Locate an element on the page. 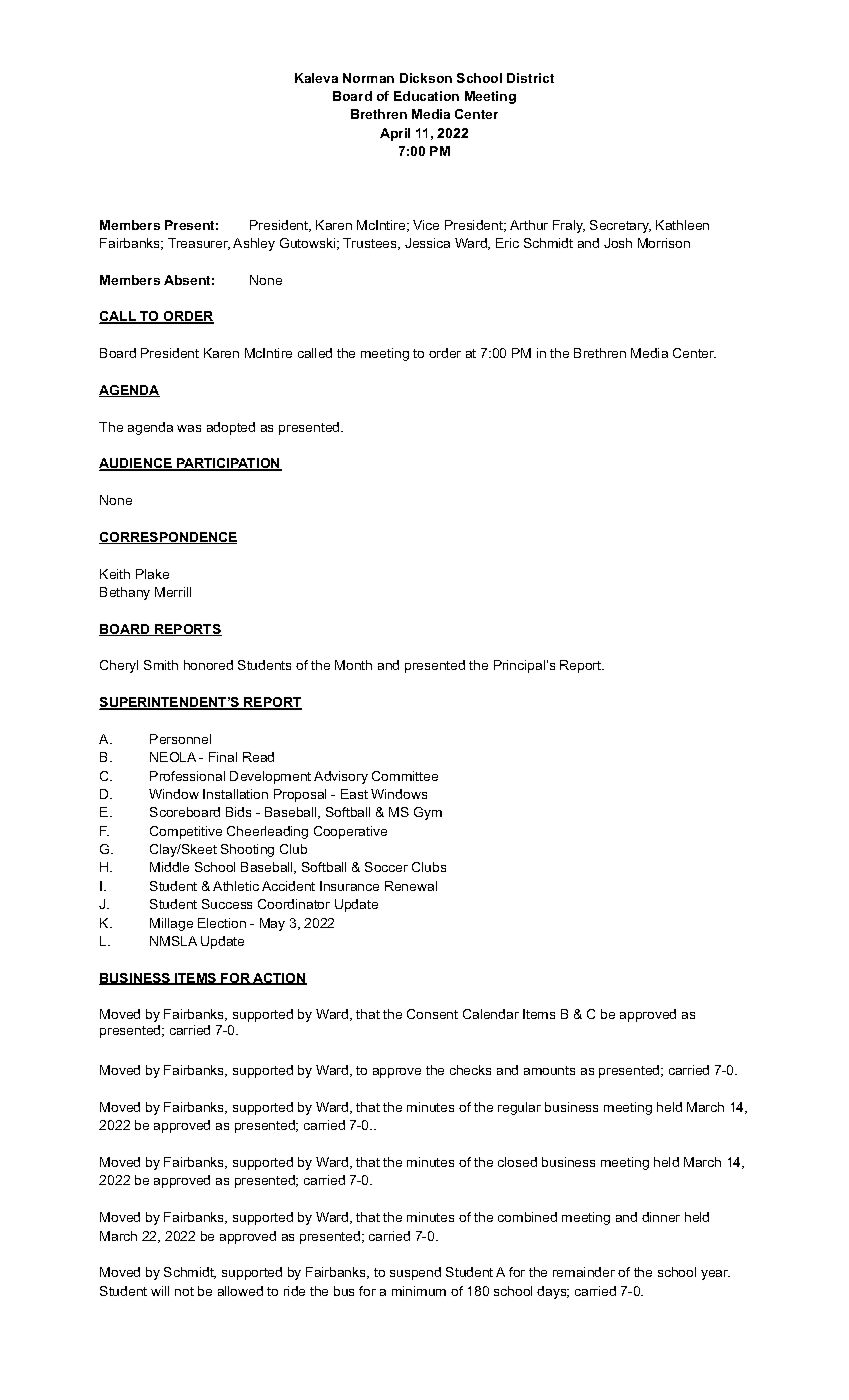 Image resolution: width=849 pixels, height=1400 pixels. Month is located at coordinates (353, 665).
